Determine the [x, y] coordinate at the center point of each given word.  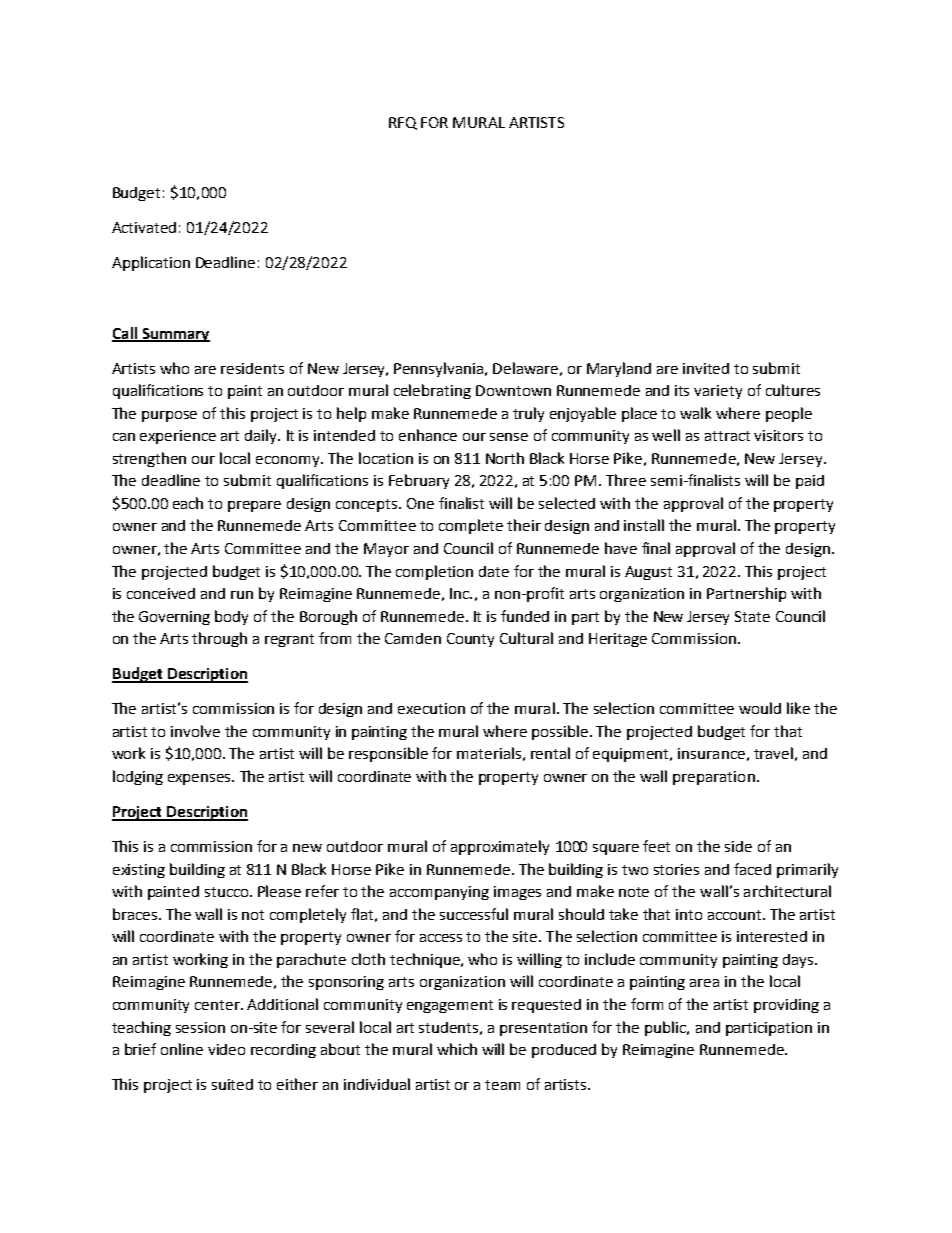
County [470, 640]
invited [706, 368]
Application [151, 263]
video [226, 1049]
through [219, 639]
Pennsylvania [440, 369]
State [752, 616]
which [457, 1049]
